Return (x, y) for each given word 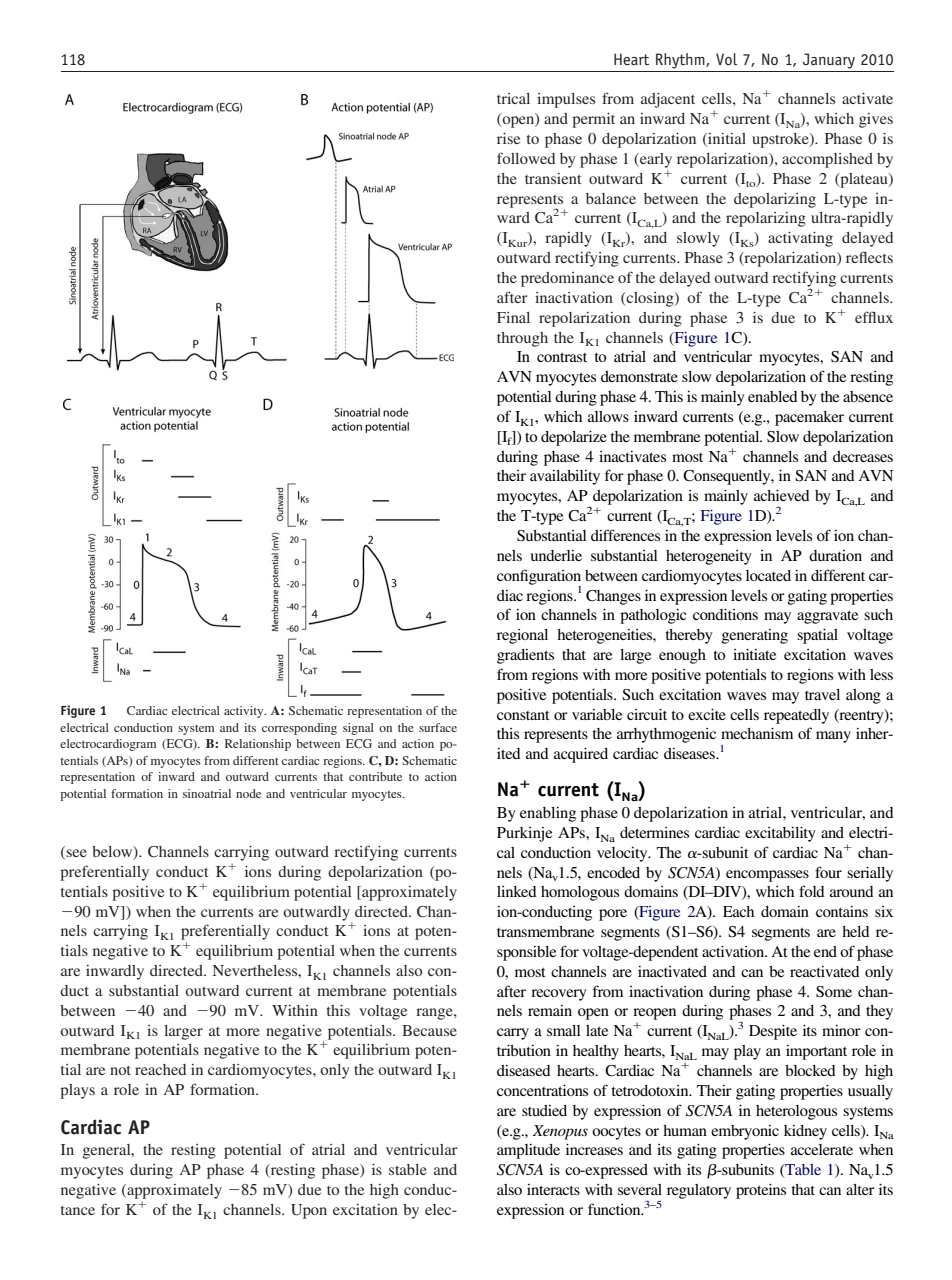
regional (522, 636)
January (829, 61)
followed (526, 158)
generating (755, 636)
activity (245, 712)
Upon (309, 1211)
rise (508, 138)
